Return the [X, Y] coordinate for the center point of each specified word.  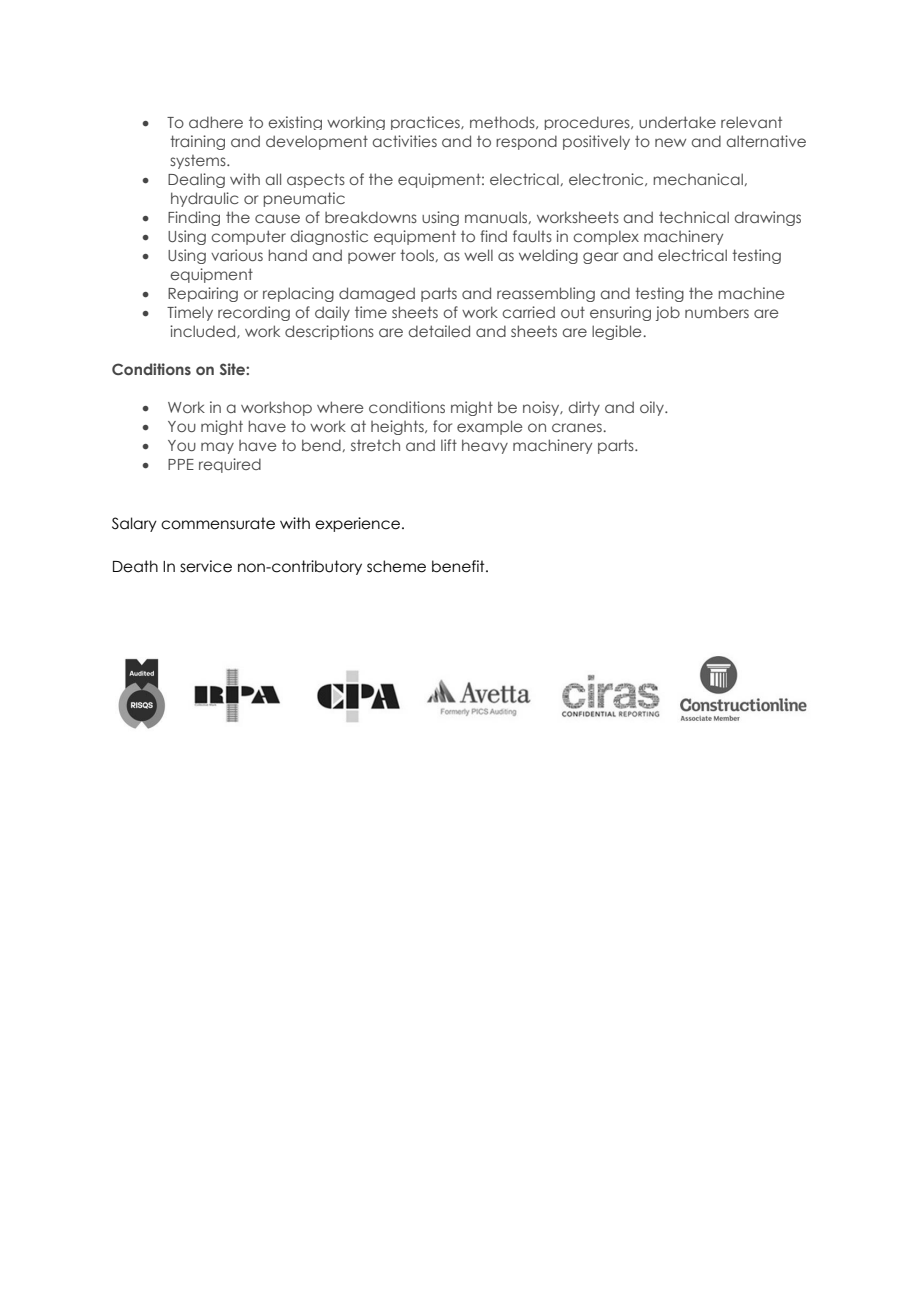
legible [618, 332]
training [197, 142]
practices [426, 123]
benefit [459, 566]
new [670, 142]
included [204, 331]
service [206, 566]
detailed [439, 331]
